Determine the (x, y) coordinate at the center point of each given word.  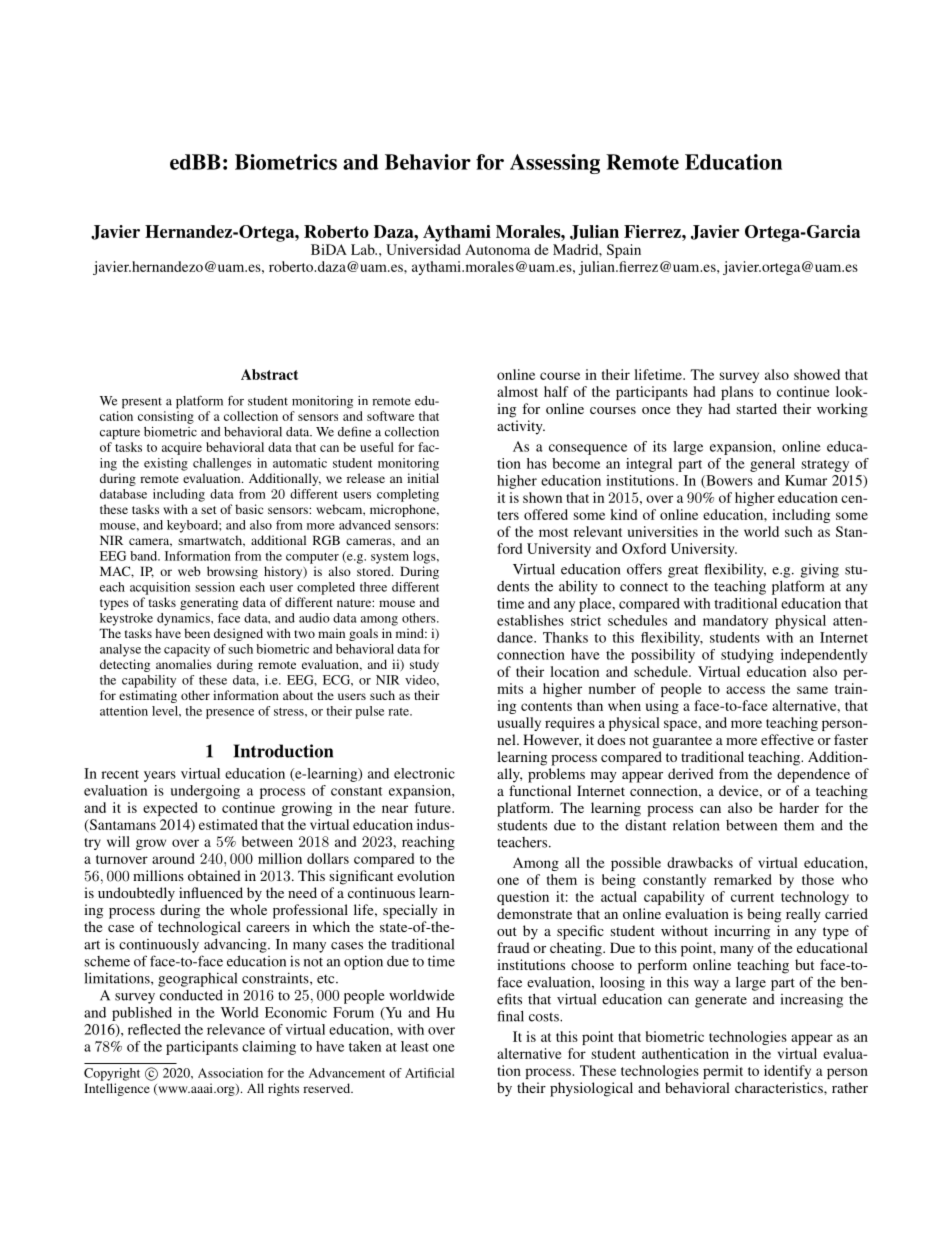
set (209, 510)
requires (570, 724)
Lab (364, 249)
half (556, 391)
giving (820, 570)
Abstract (269, 374)
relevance (236, 1029)
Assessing (555, 164)
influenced (211, 892)
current (752, 897)
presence (230, 714)
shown (542, 497)
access (745, 690)
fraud (513, 947)
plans (737, 393)
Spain (624, 251)
